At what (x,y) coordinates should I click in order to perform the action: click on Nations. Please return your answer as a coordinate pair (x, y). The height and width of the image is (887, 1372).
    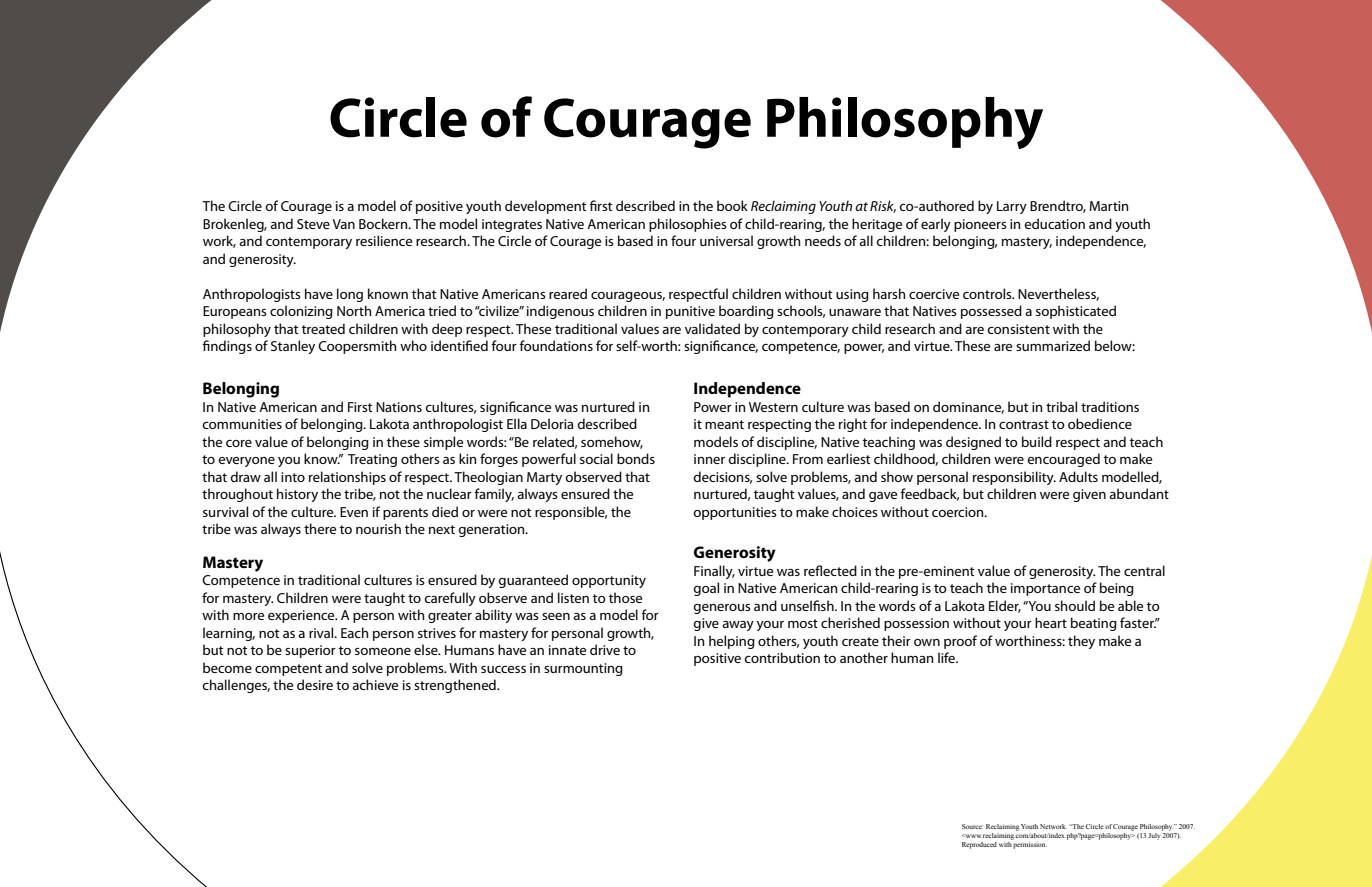
    Looking at the image, I should click on (399, 407).
